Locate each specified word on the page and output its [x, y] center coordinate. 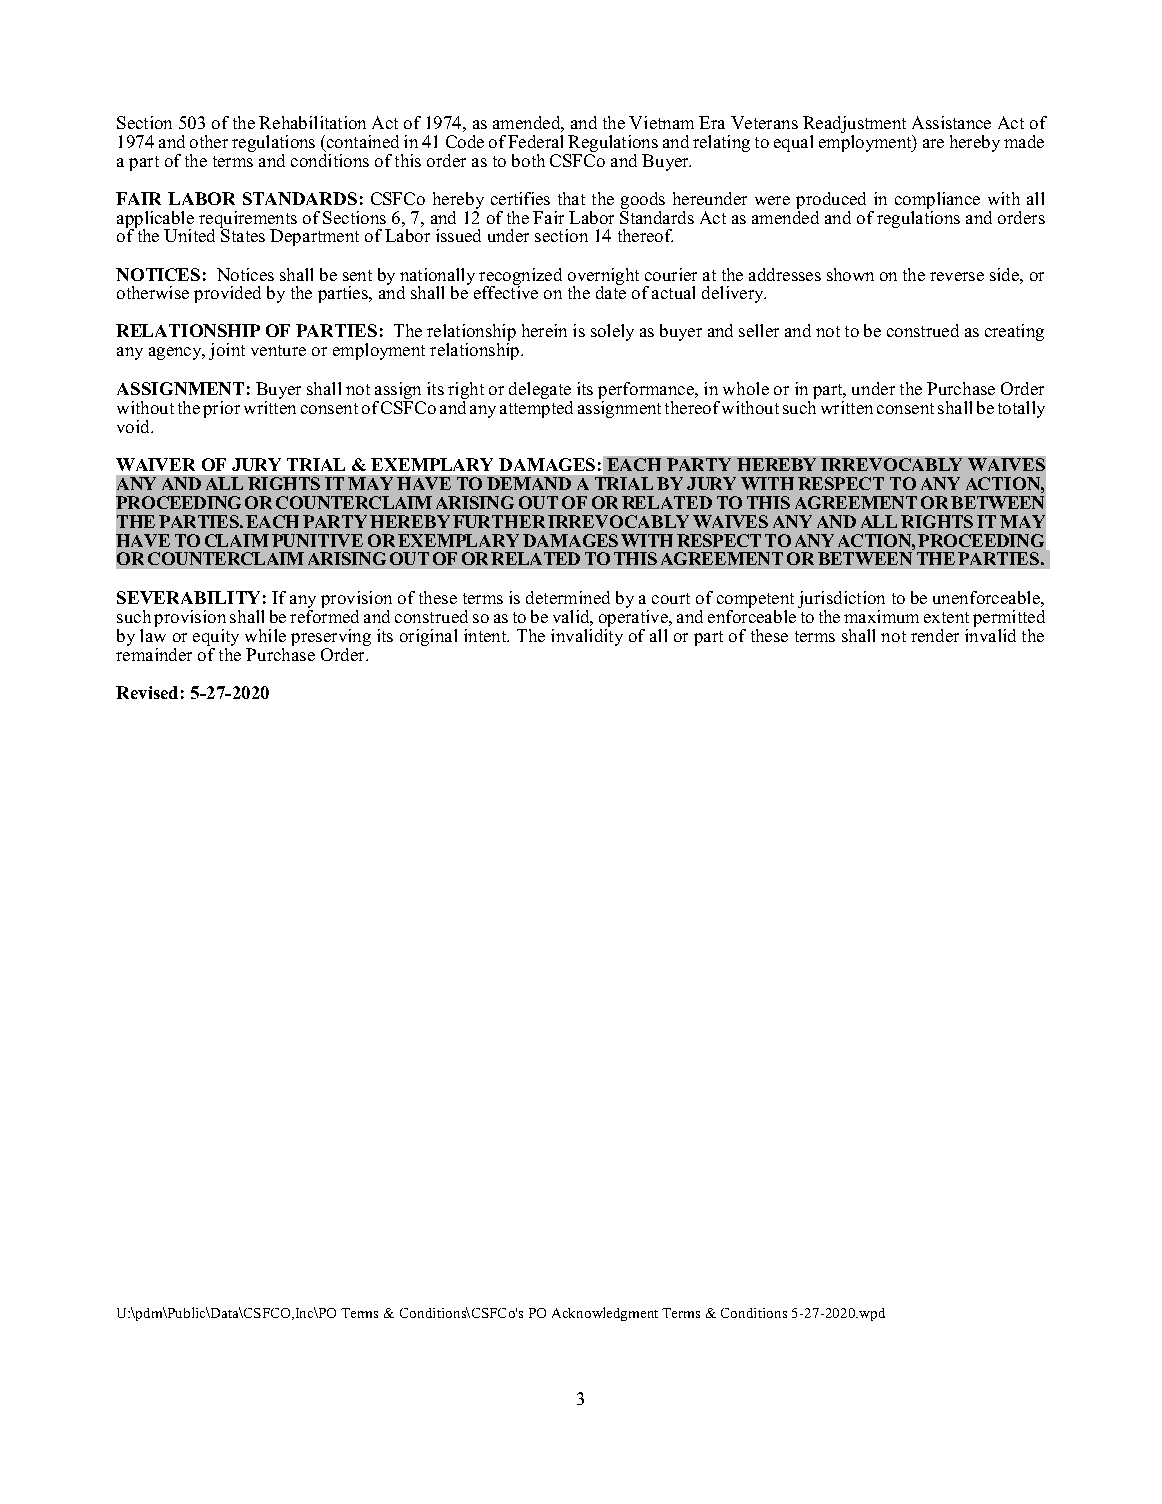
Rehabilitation [312, 122]
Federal [535, 141]
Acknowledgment [605, 1314]
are [933, 143]
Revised [147, 692]
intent [486, 635]
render [935, 635]
